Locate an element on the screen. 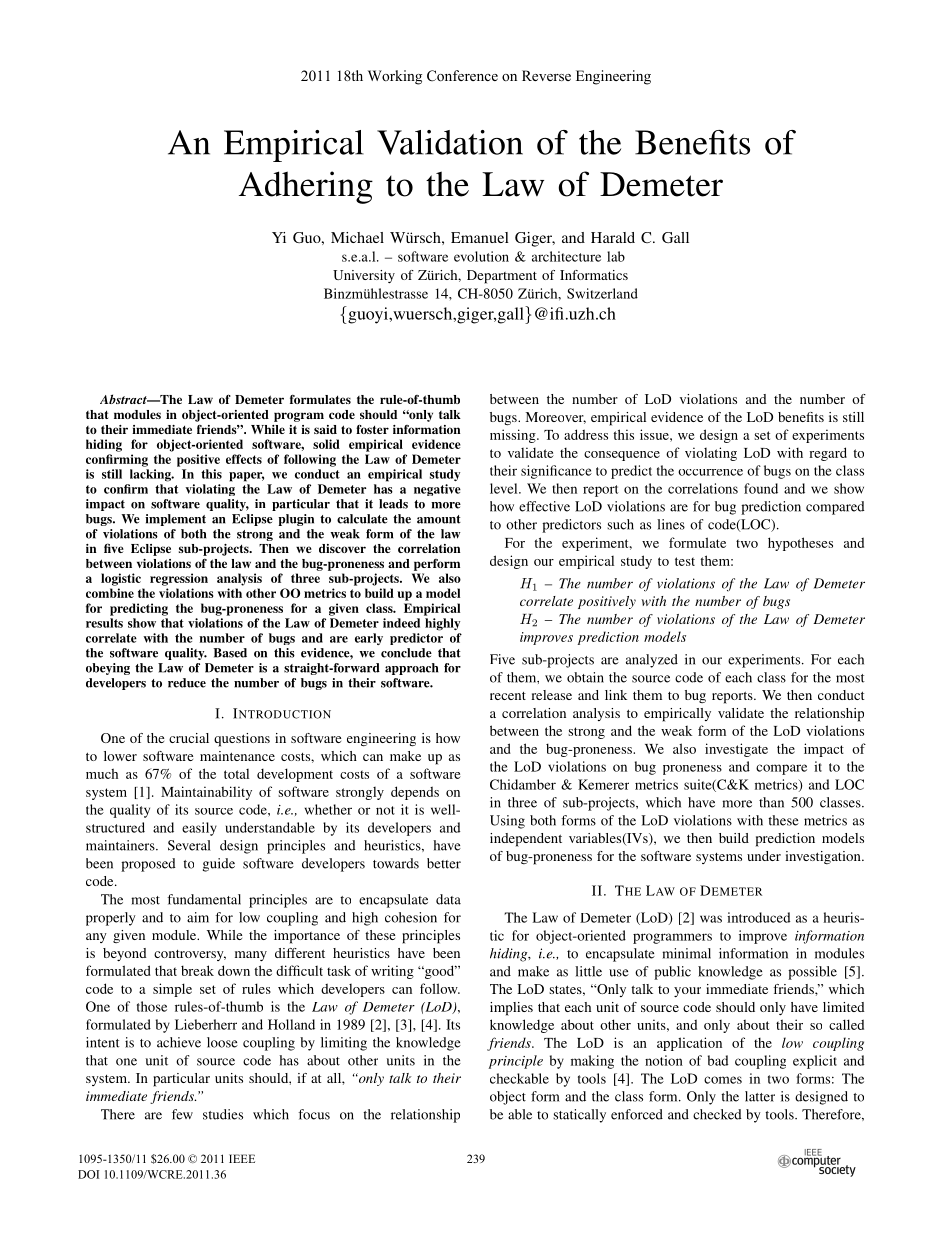  Using is located at coordinates (507, 822).
